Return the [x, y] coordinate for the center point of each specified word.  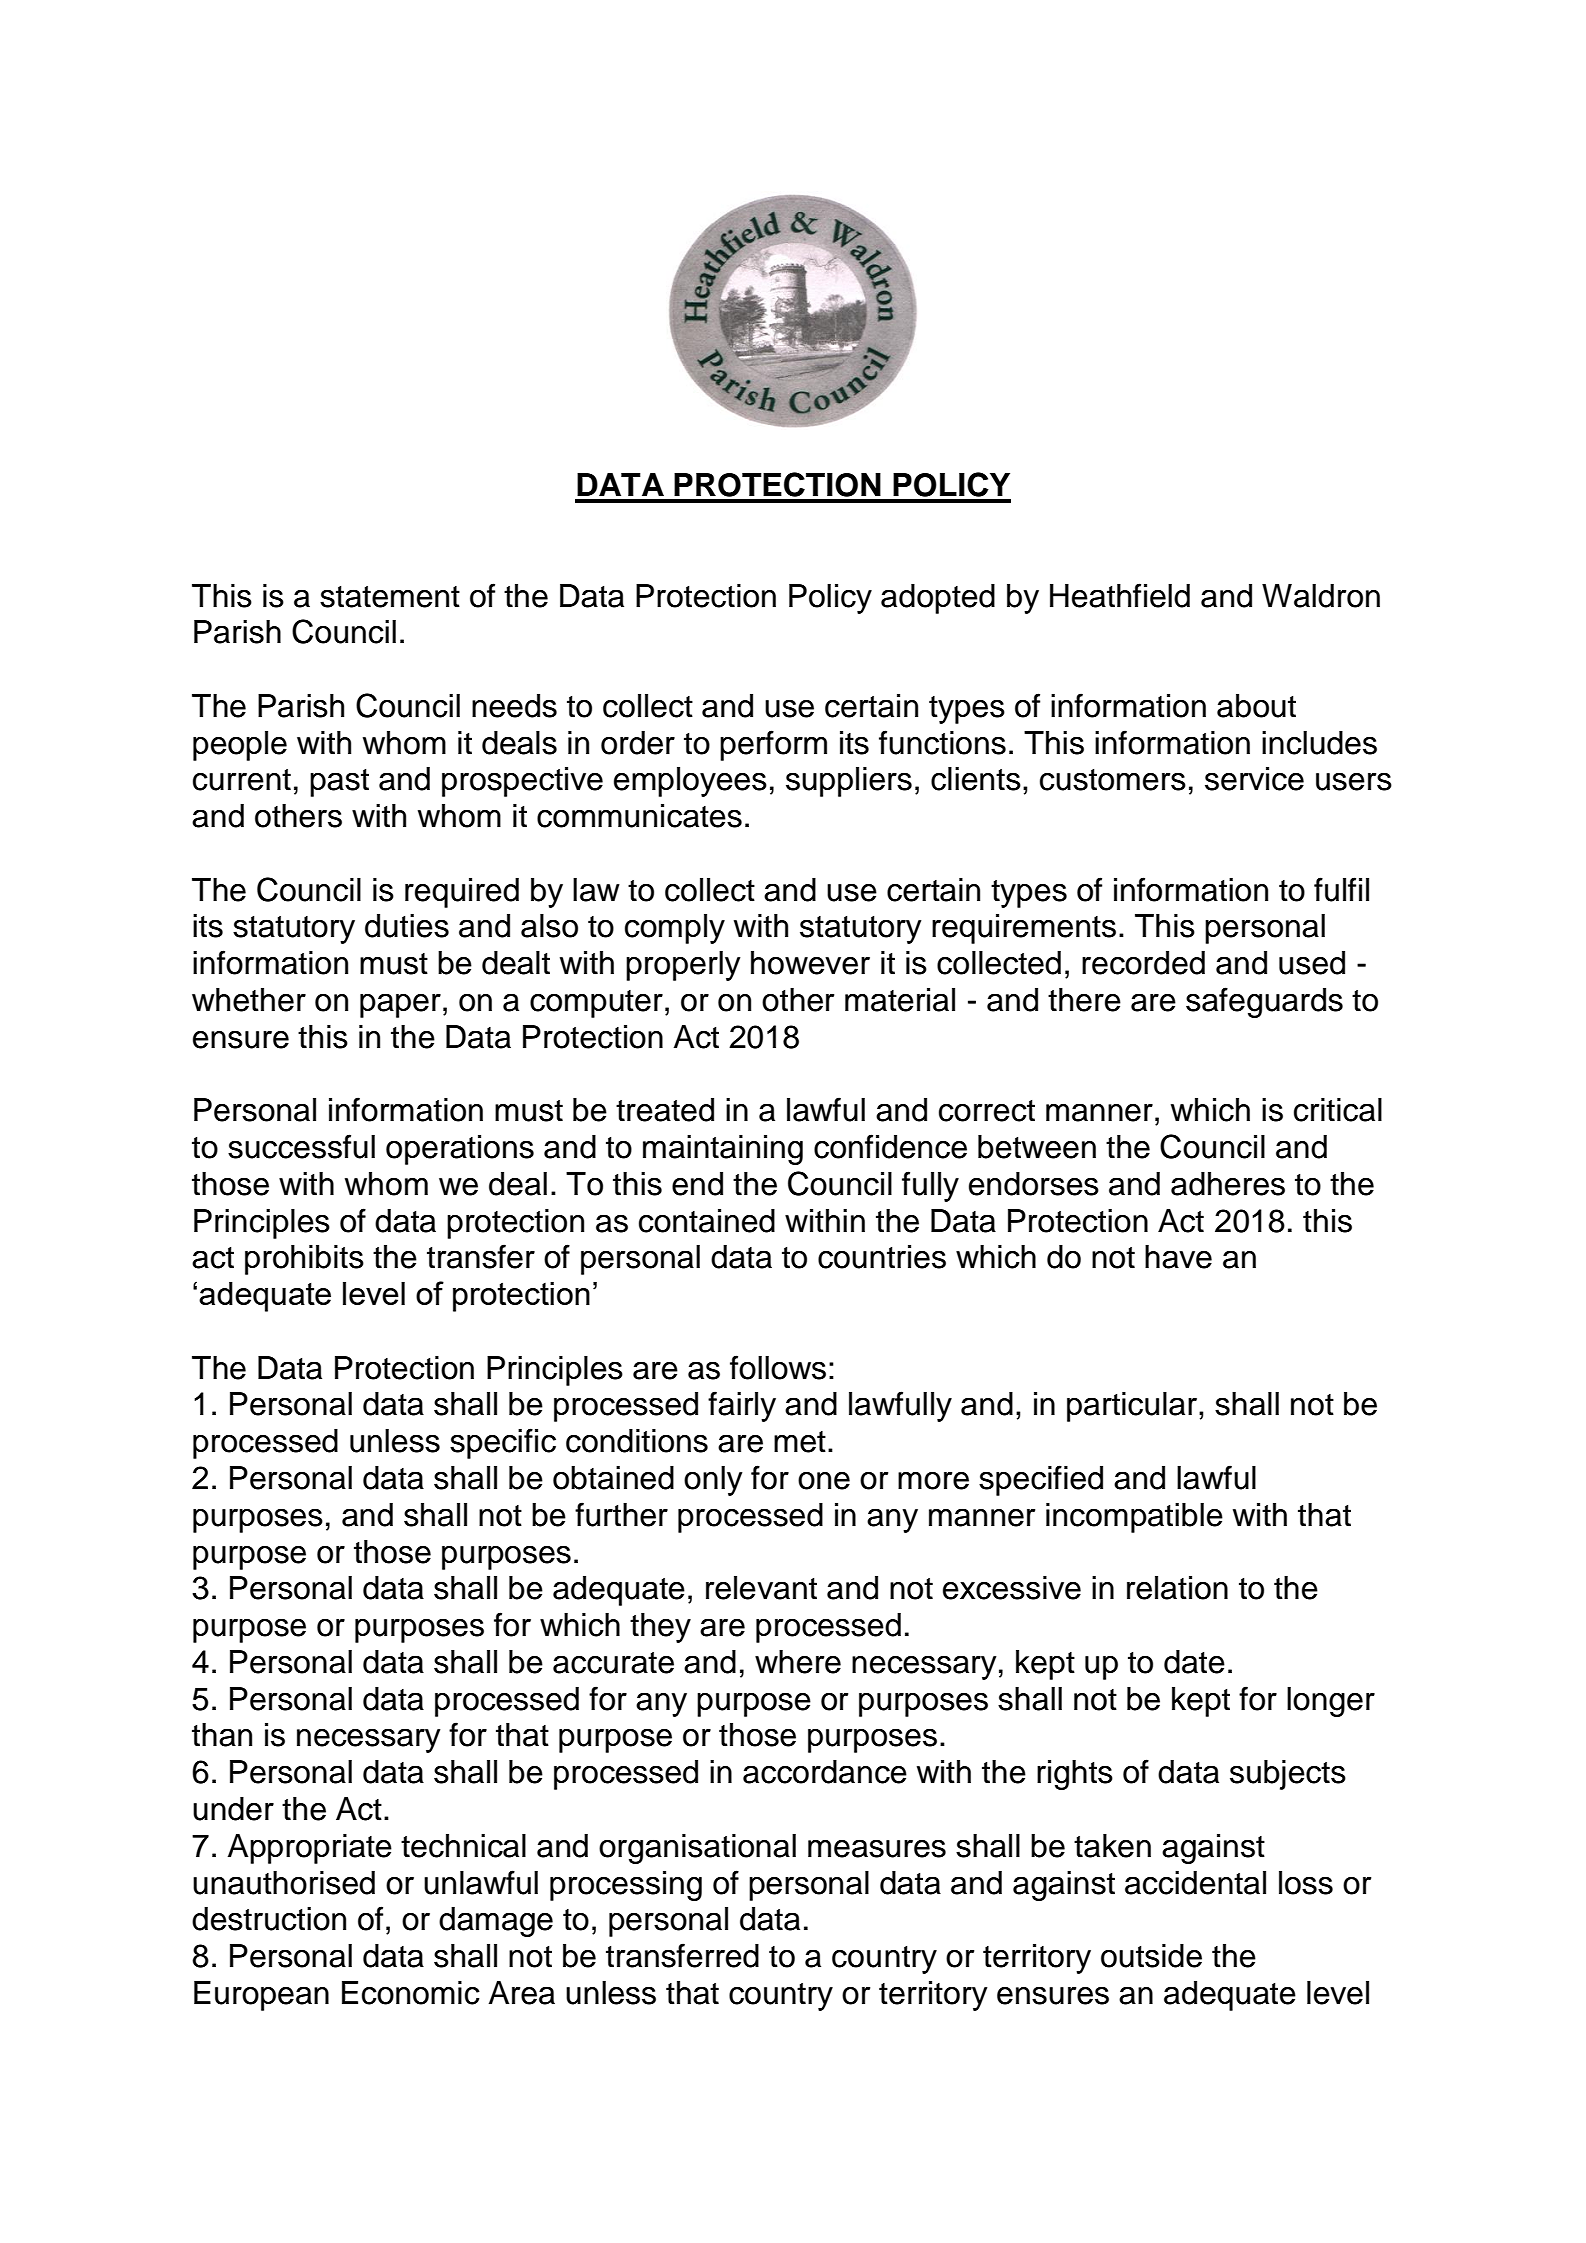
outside [1151, 1956]
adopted [938, 599]
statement [390, 597]
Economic [411, 1993]
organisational [697, 1849]
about [1256, 706]
